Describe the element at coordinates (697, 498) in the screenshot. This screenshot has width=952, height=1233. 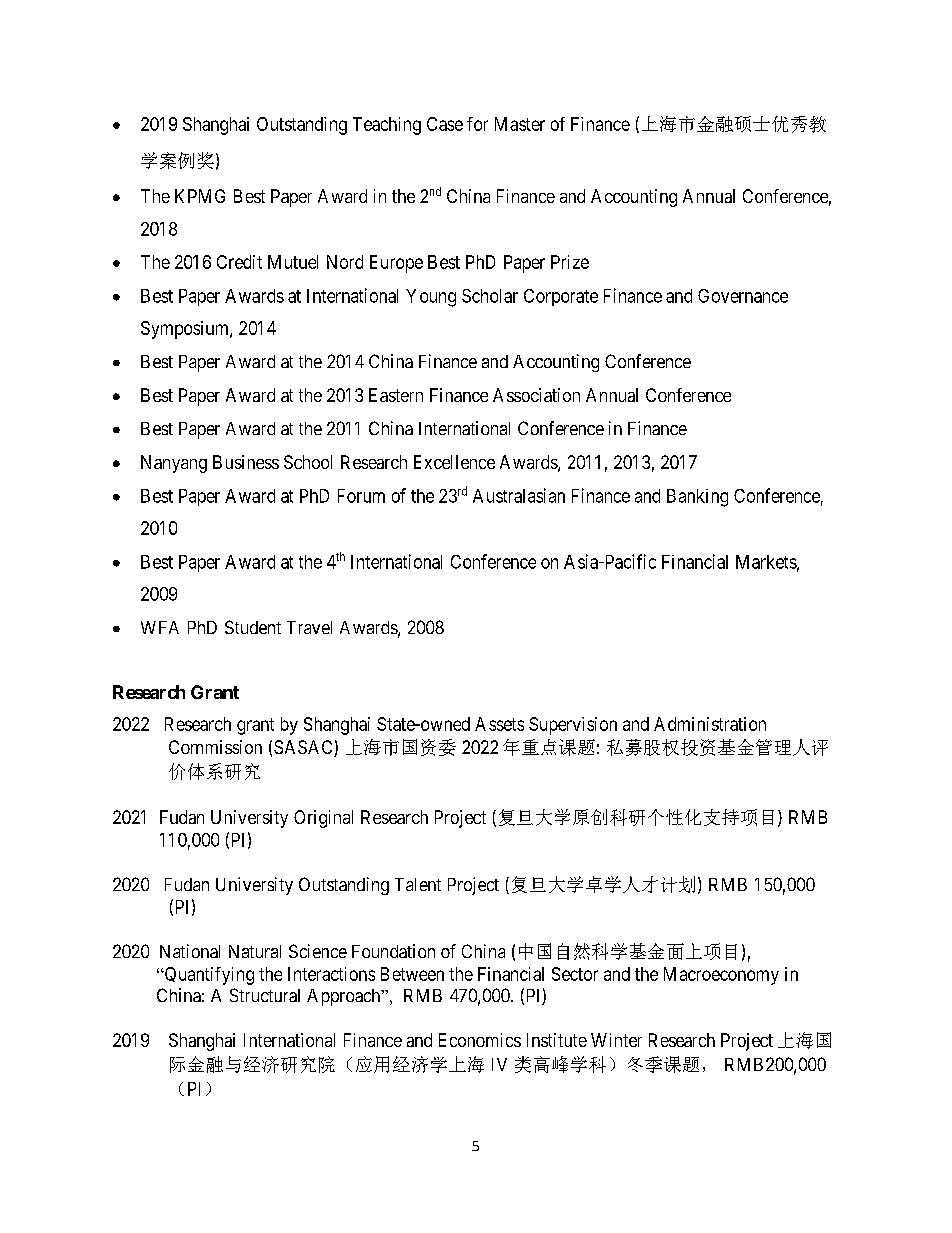
I see `Banking` at that location.
